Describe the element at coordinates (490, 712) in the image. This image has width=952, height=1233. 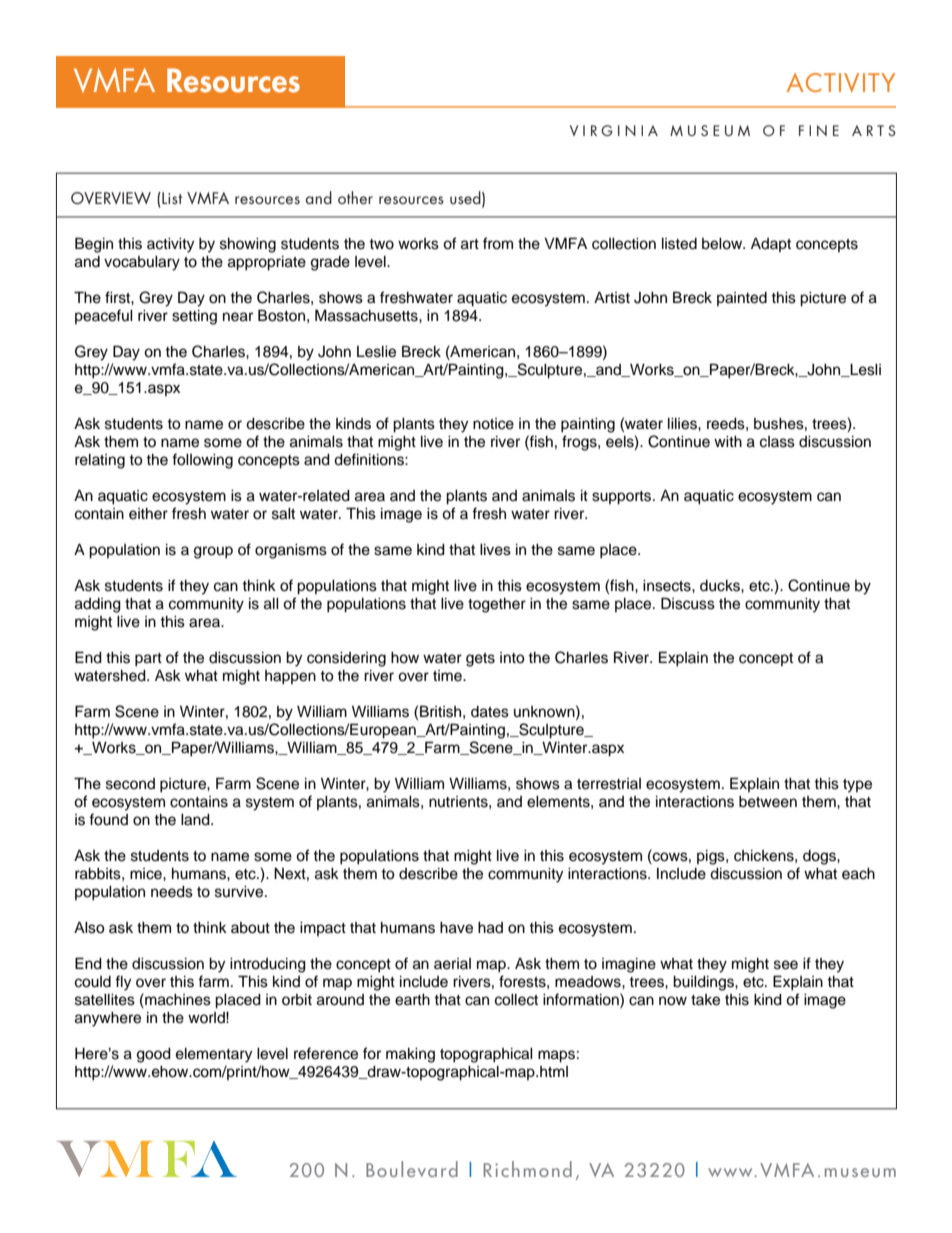
I see `dates` at that location.
